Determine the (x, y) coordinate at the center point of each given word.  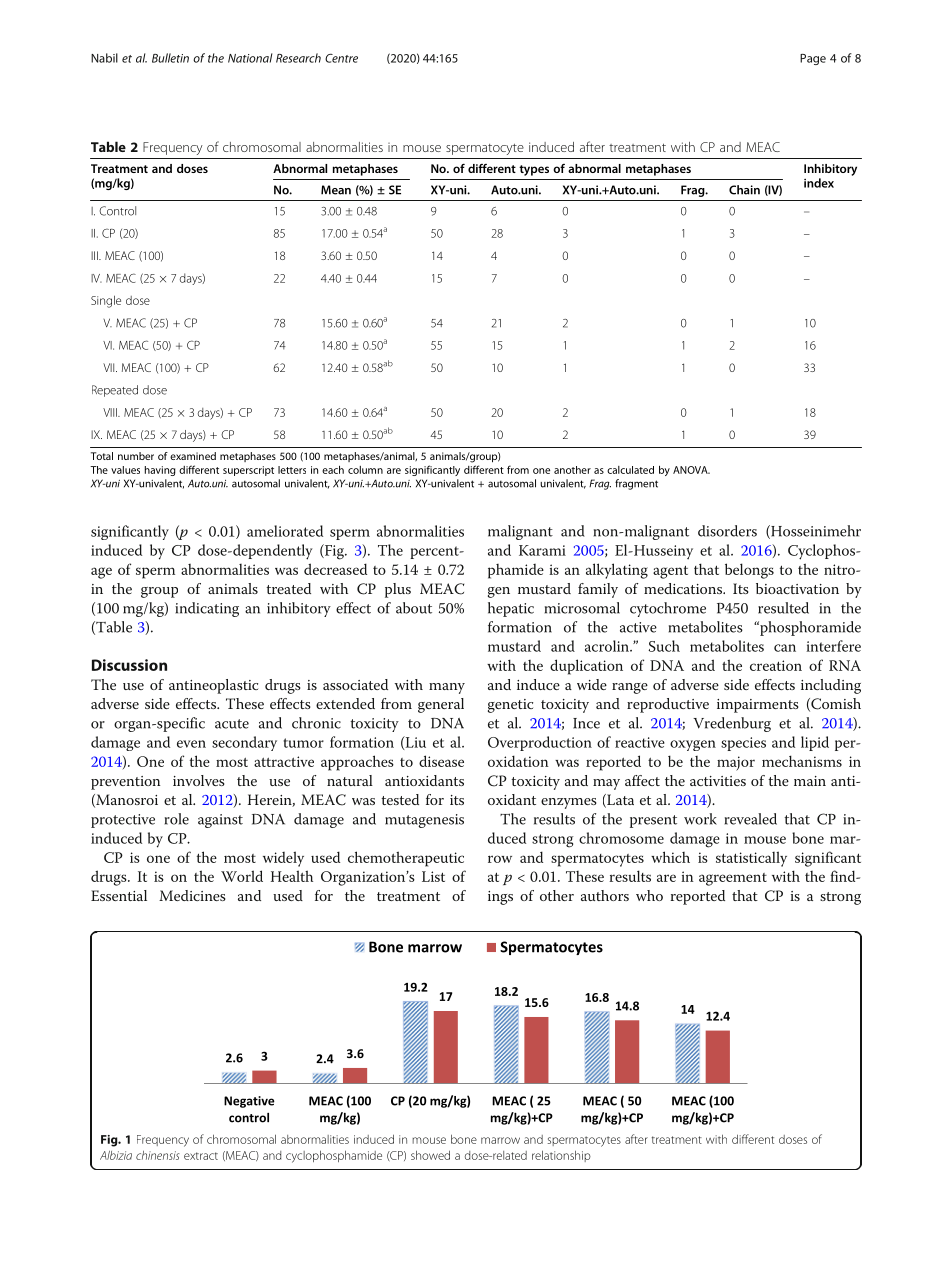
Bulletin (170, 58)
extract (201, 1156)
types (534, 170)
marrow (500, 1140)
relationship (561, 1156)
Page (813, 59)
